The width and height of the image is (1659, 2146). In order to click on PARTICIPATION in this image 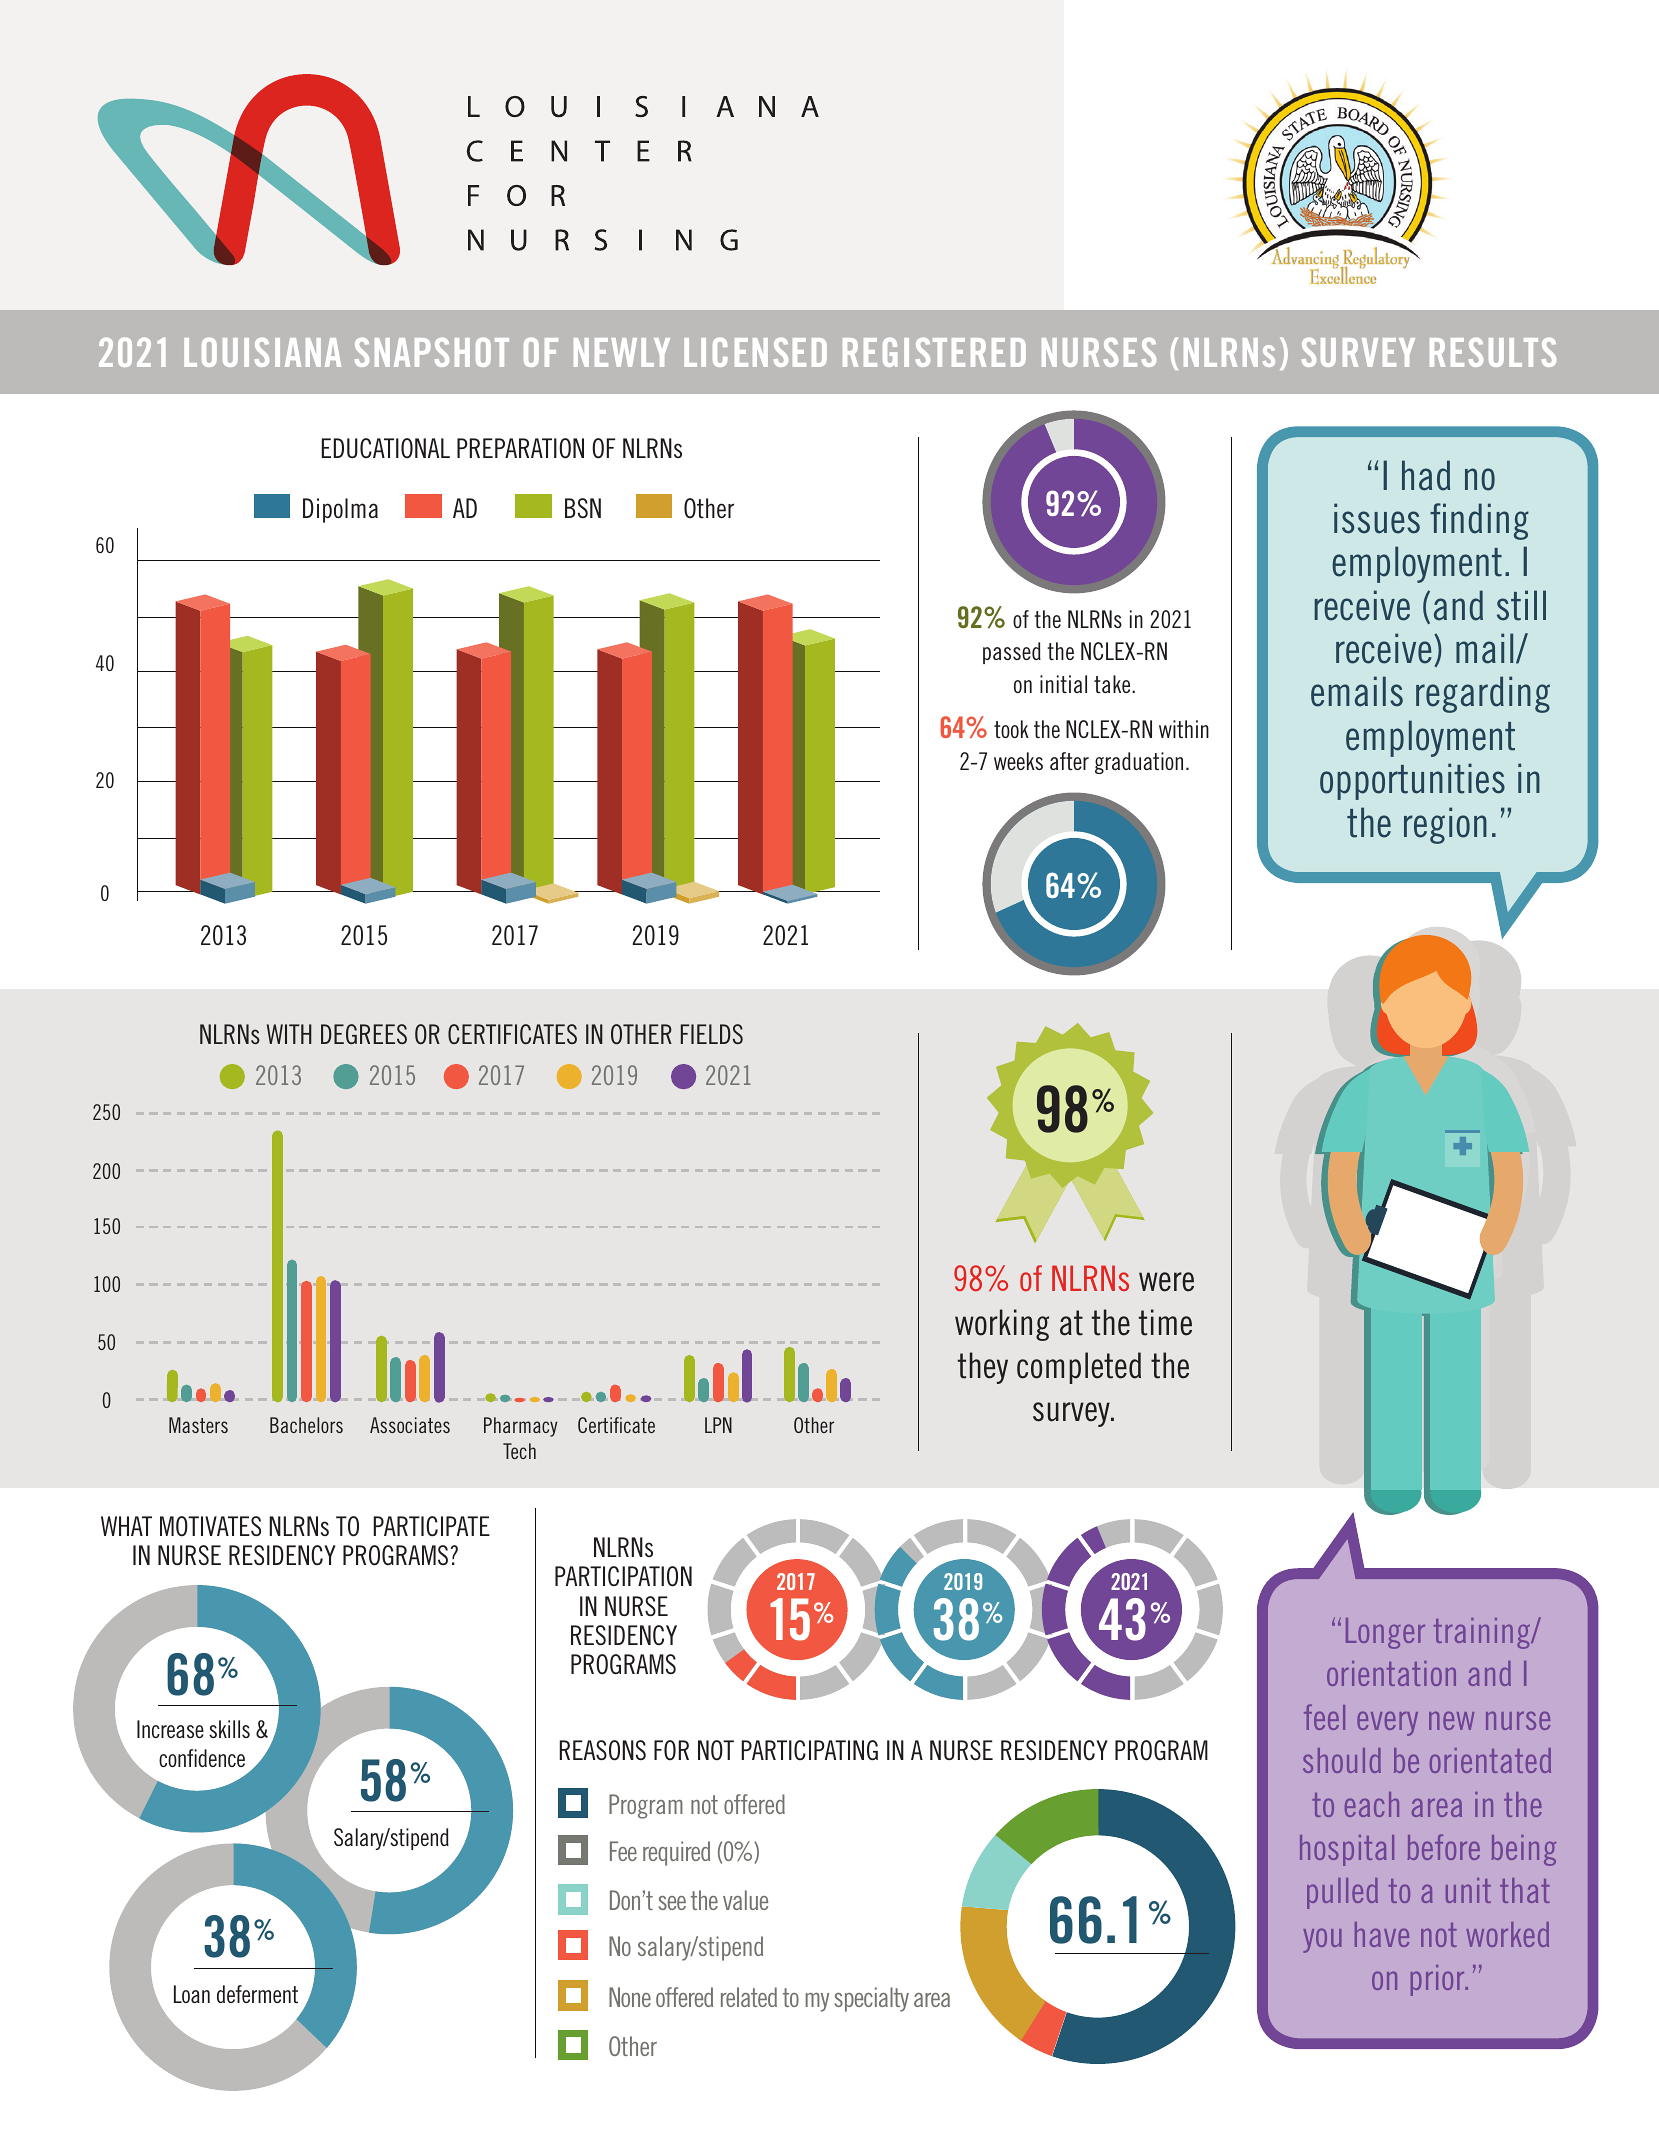, I will do `click(623, 1576)`.
